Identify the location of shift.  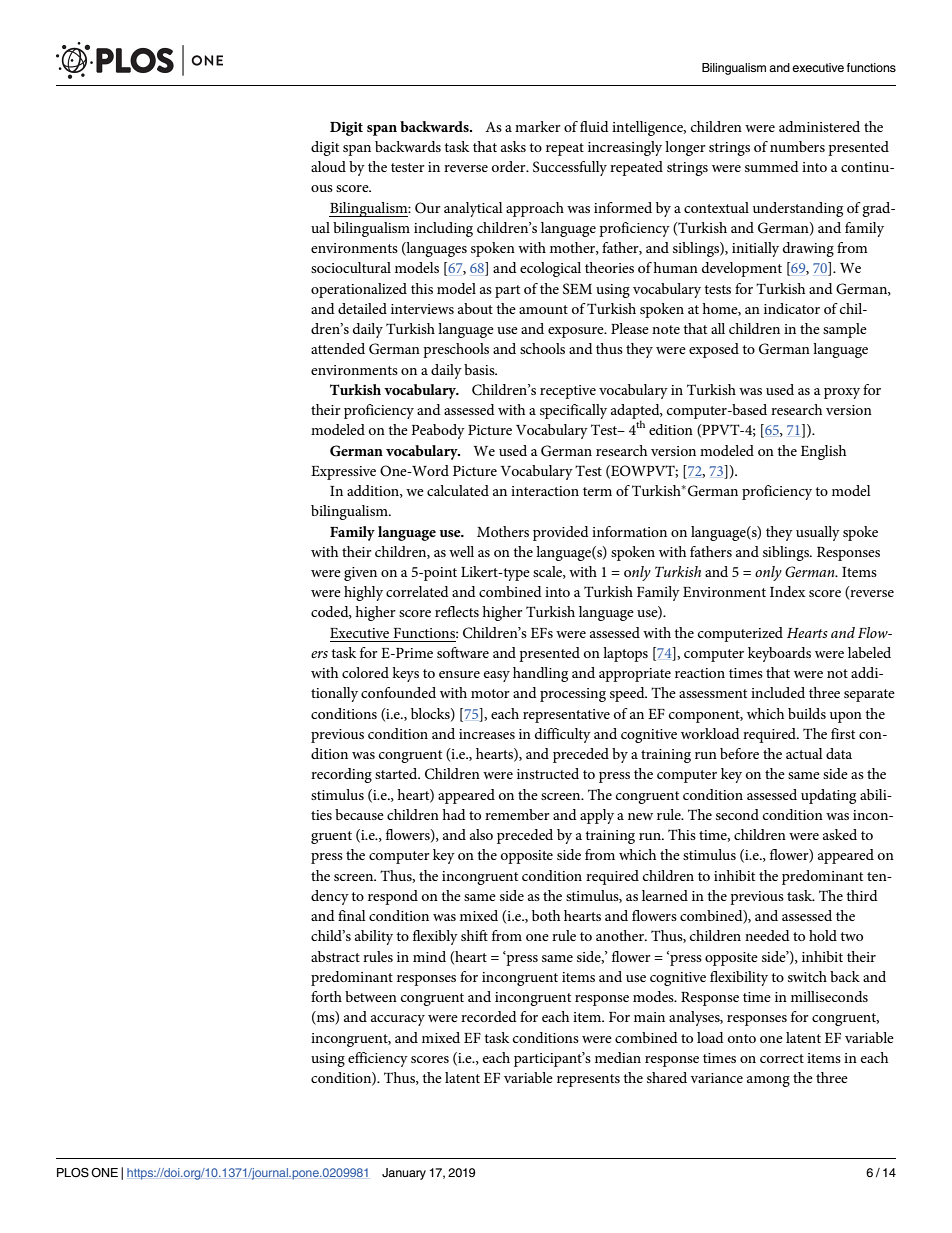
(474, 935).
